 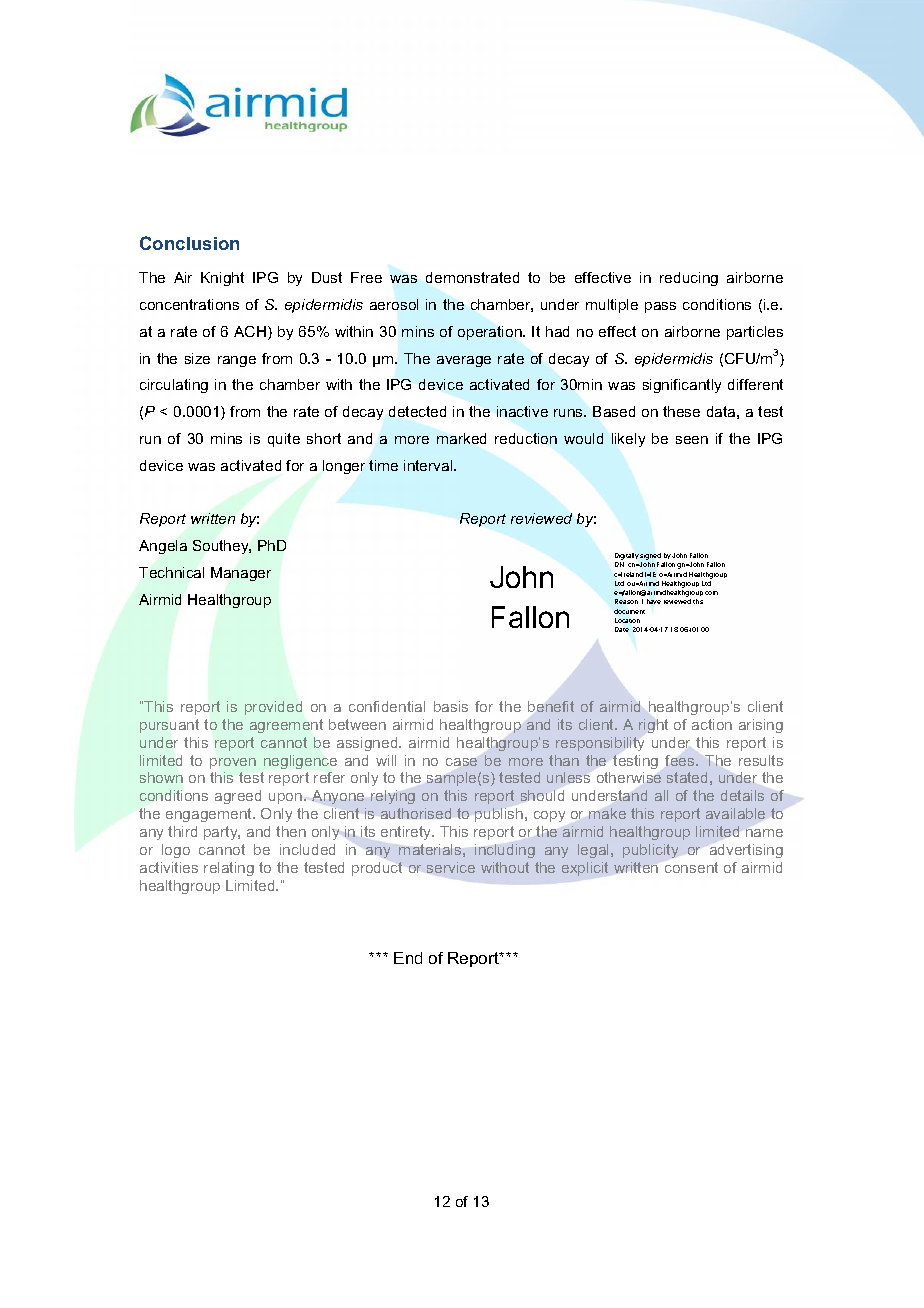 I want to click on reducing, so click(x=689, y=279).
